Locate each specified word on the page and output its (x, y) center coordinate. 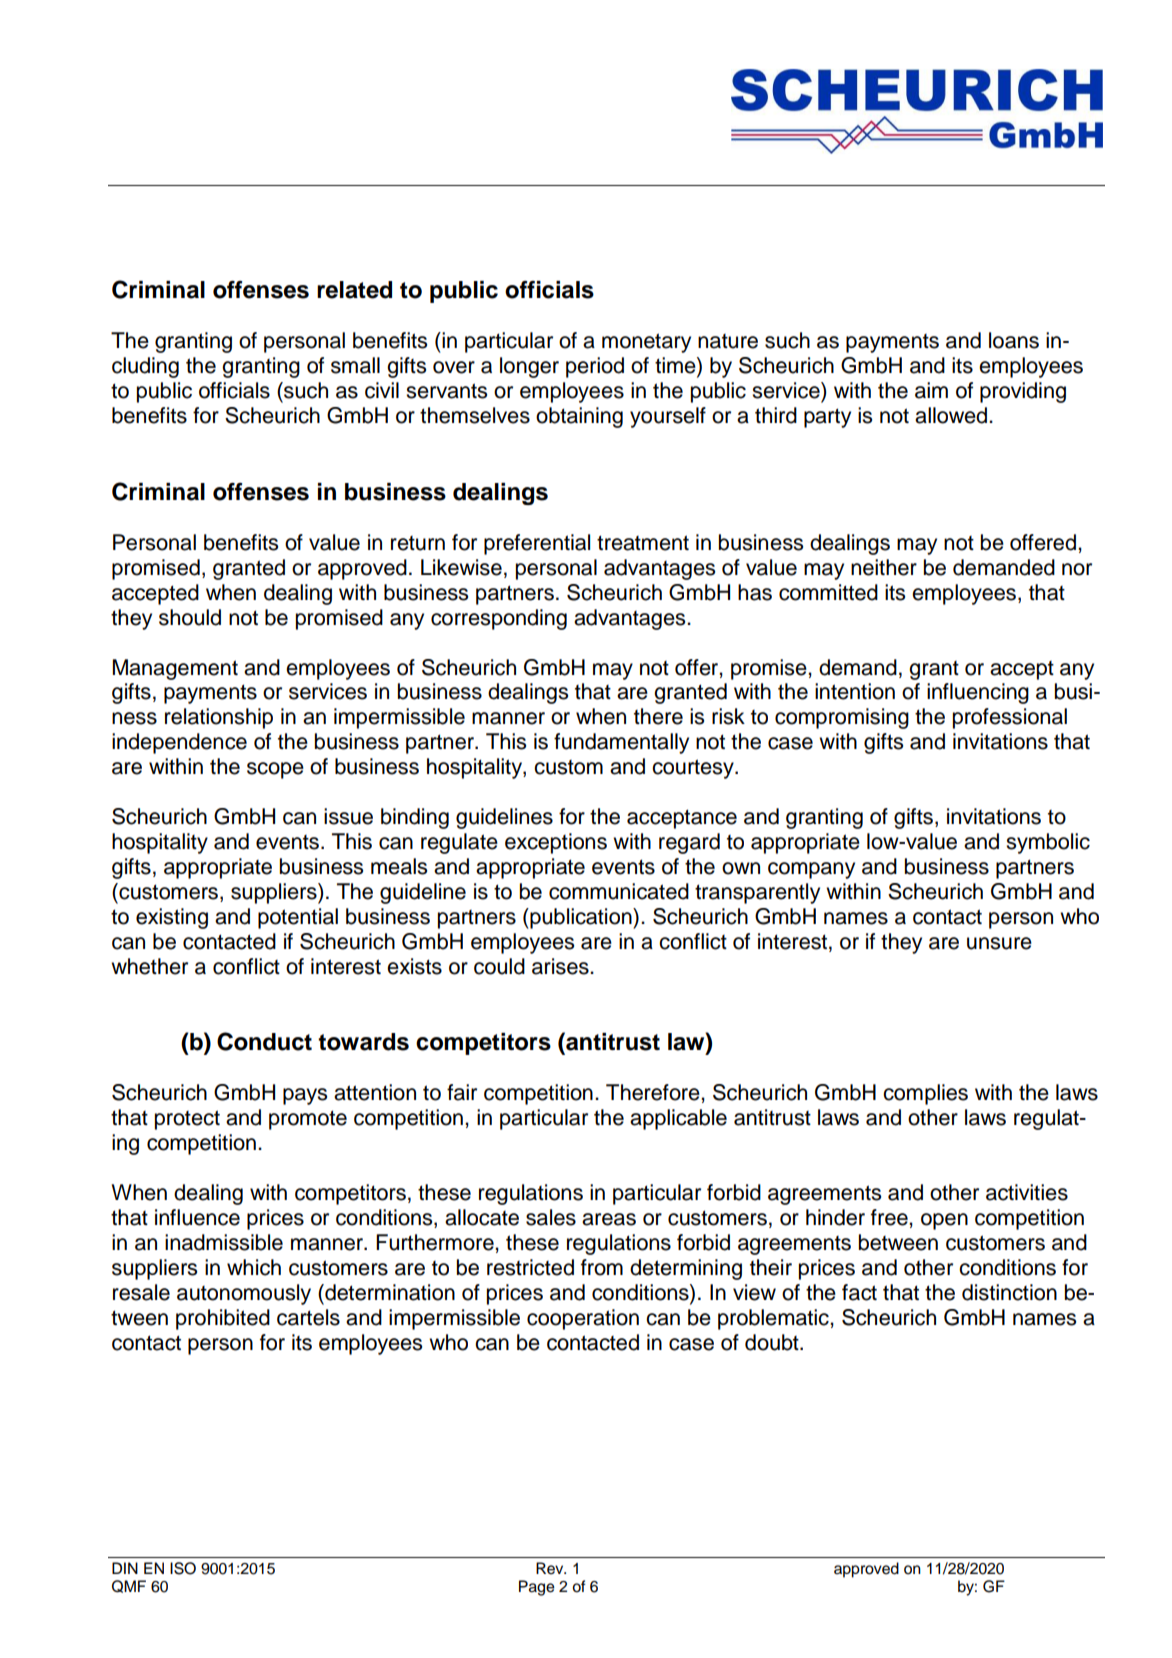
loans (1014, 340)
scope (275, 770)
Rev (551, 1568)
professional (1010, 718)
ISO (183, 1568)
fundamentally (621, 743)
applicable (678, 1119)
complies (925, 1094)
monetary (646, 343)
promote (308, 1120)
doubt (773, 1342)
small (355, 365)
